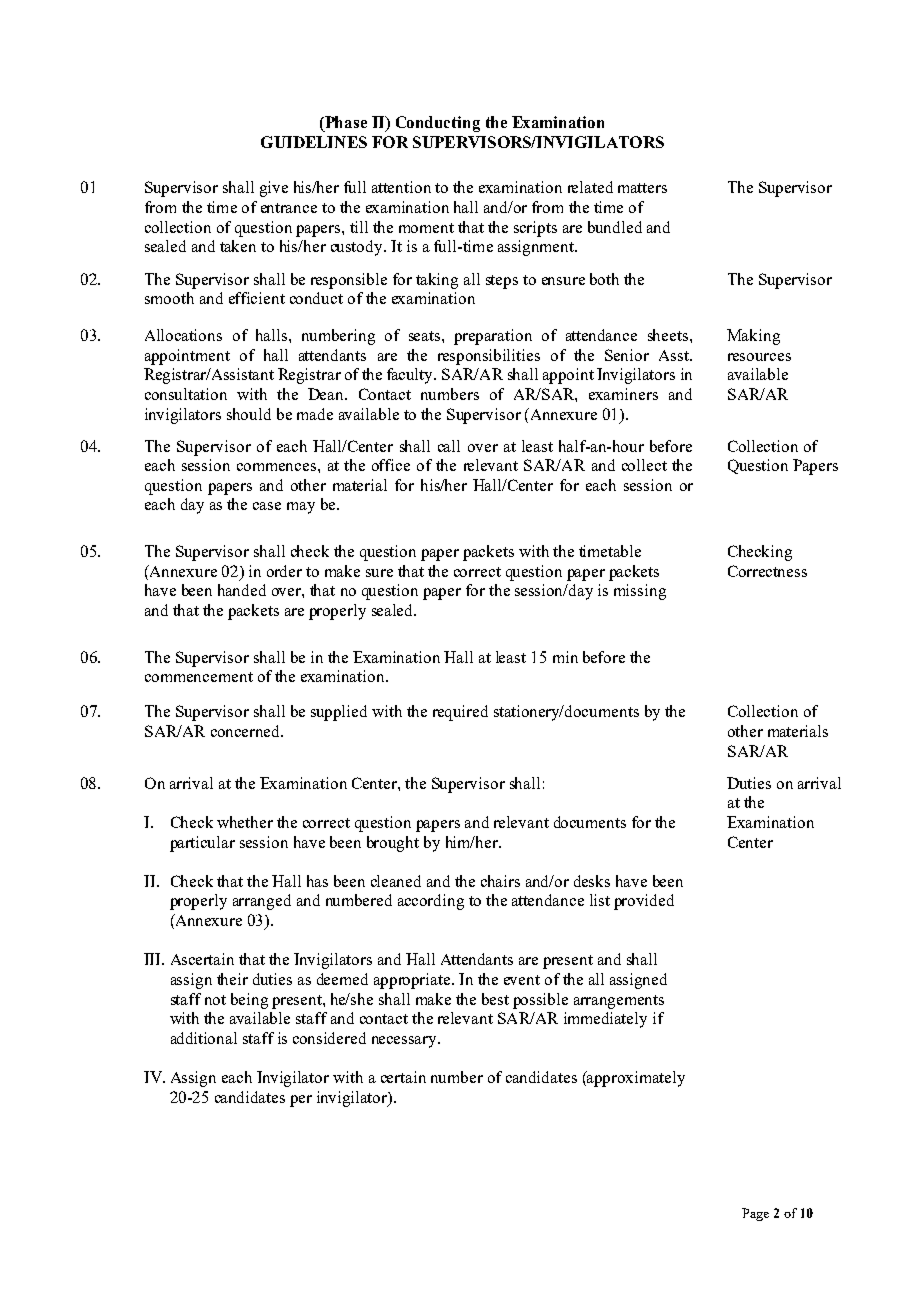 Image resolution: width=924 pixels, height=1308 pixels. What do you see at coordinates (232, 979) in the screenshot?
I see `their` at bounding box center [232, 979].
